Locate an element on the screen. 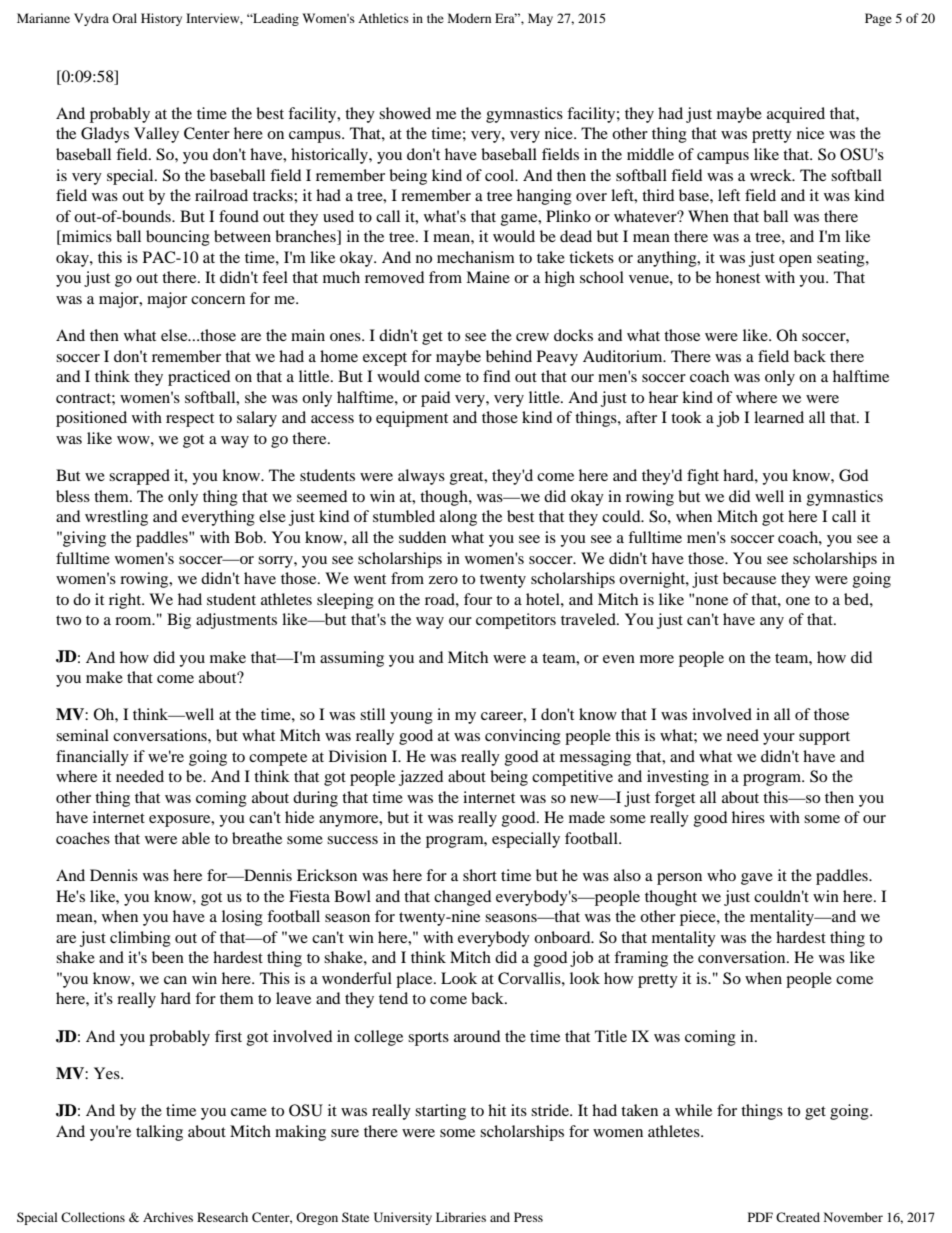  acquired is located at coordinates (796, 115).
